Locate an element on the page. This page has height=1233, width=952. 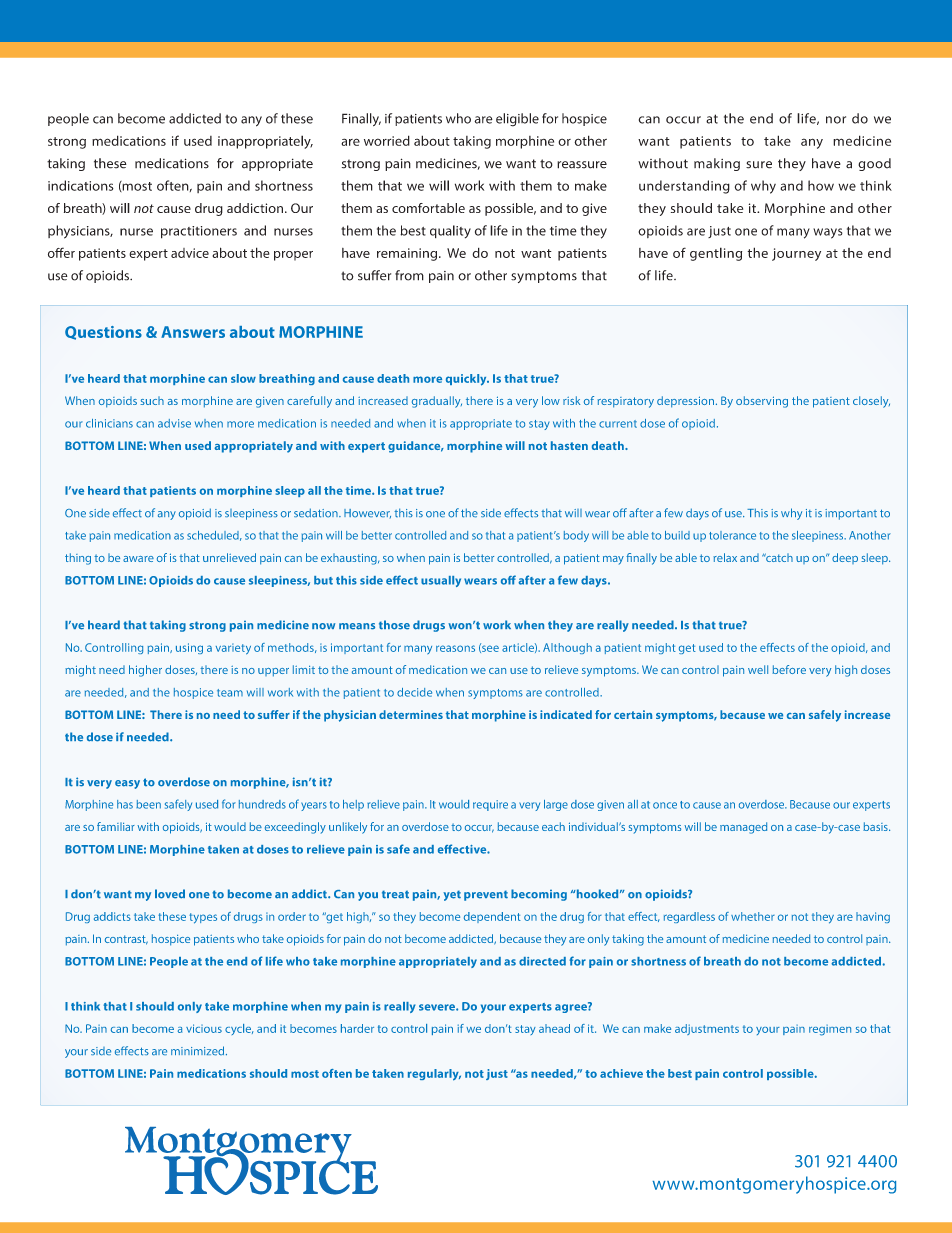
been is located at coordinates (148, 804).
